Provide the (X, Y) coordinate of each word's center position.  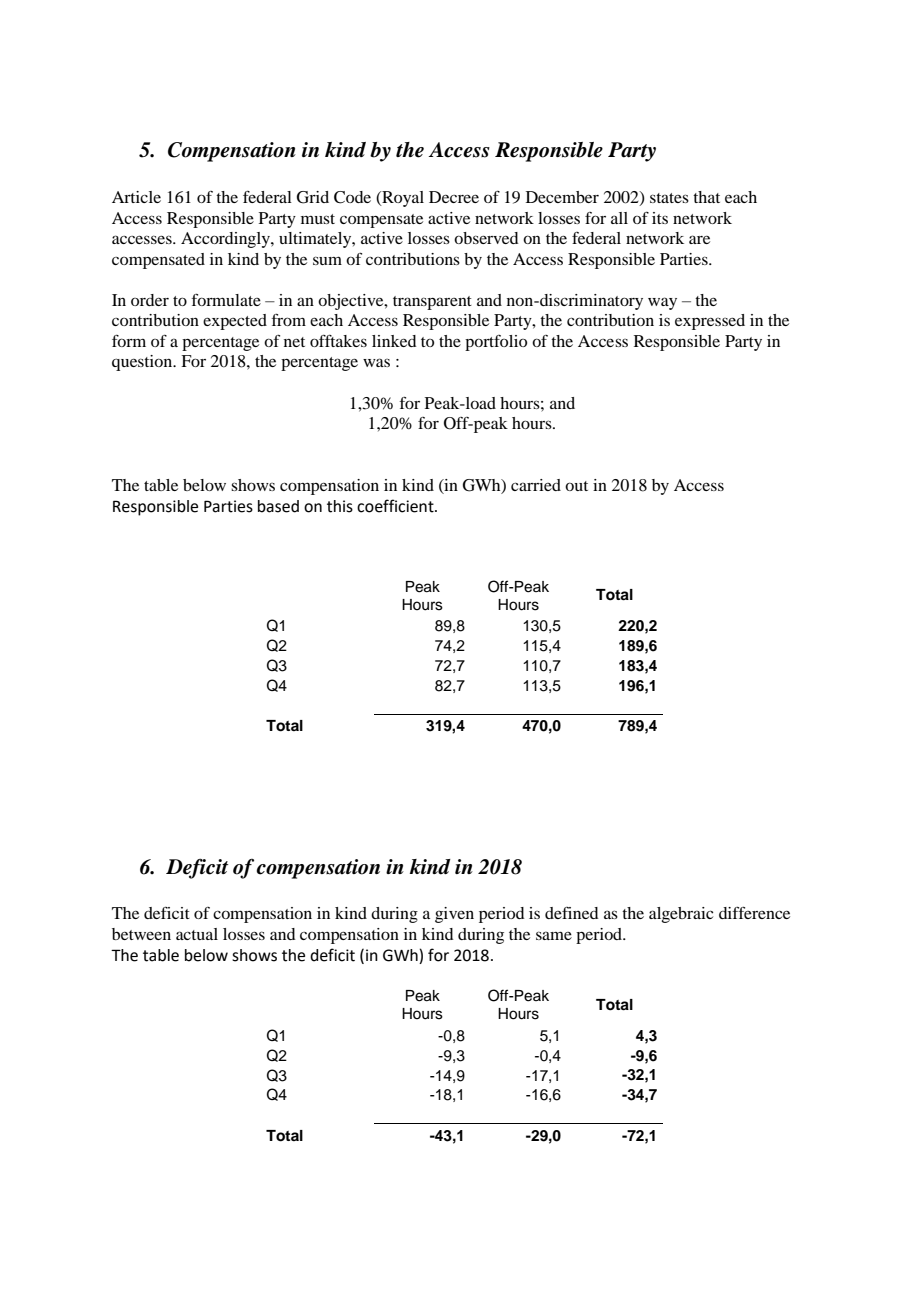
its (660, 218)
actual (197, 934)
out (576, 486)
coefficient (396, 506)
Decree (454, 197)
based (278, 506)
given (454, 915)
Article (136, 197)
